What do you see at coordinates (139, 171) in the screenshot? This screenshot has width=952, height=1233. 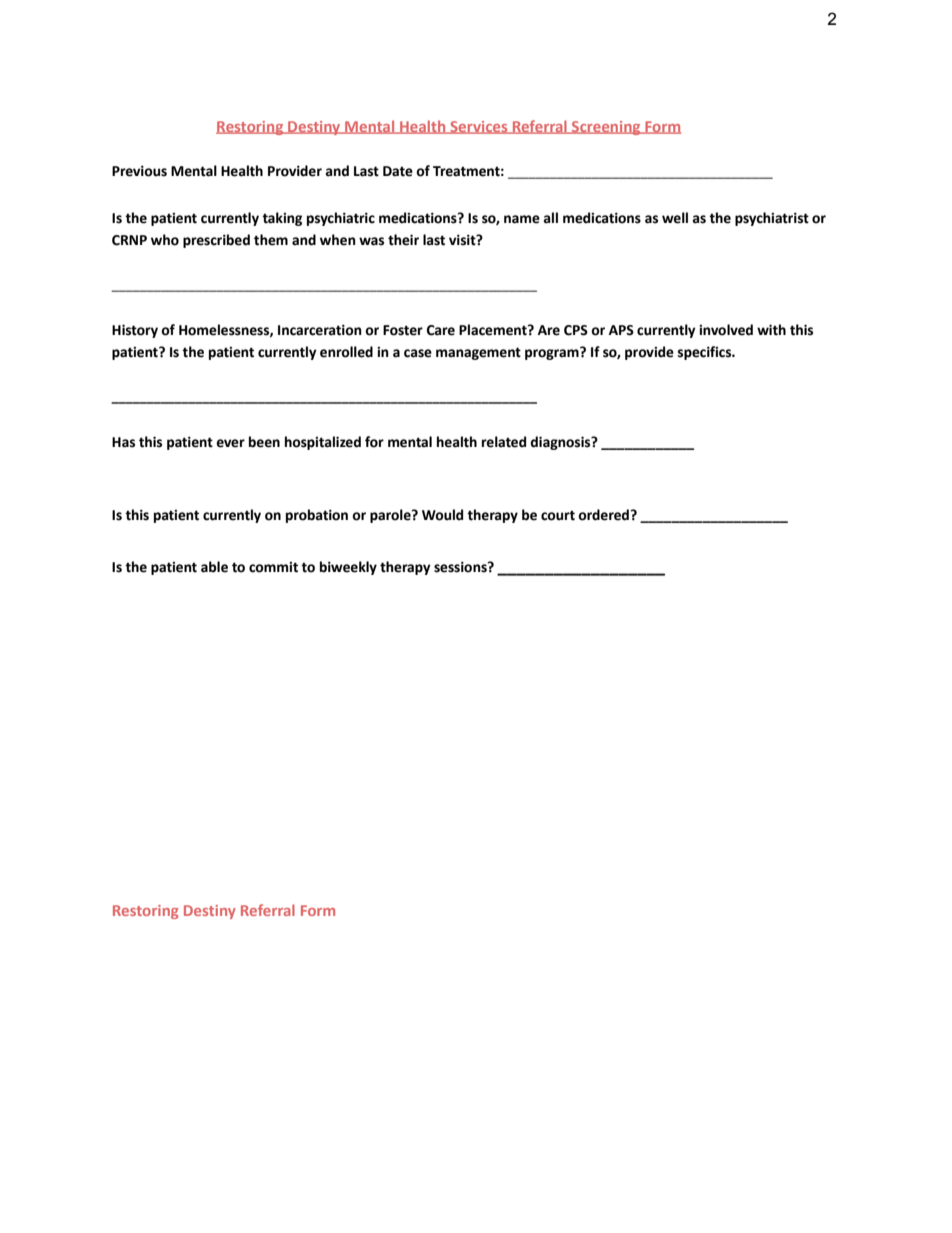 I see `Previous` at bounding box center [139, 171].
